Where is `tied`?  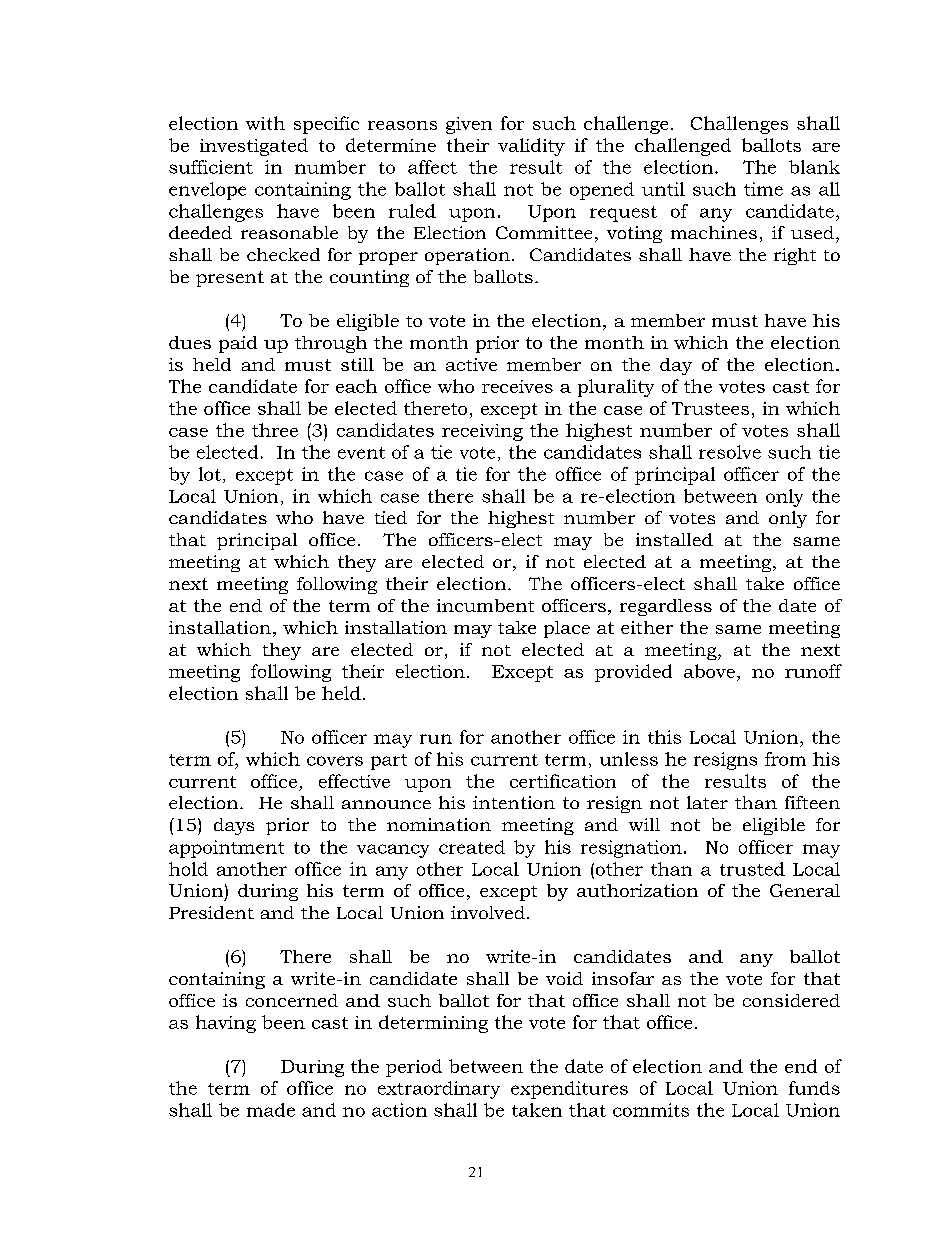 tied is located at coordinates (391, 517).
